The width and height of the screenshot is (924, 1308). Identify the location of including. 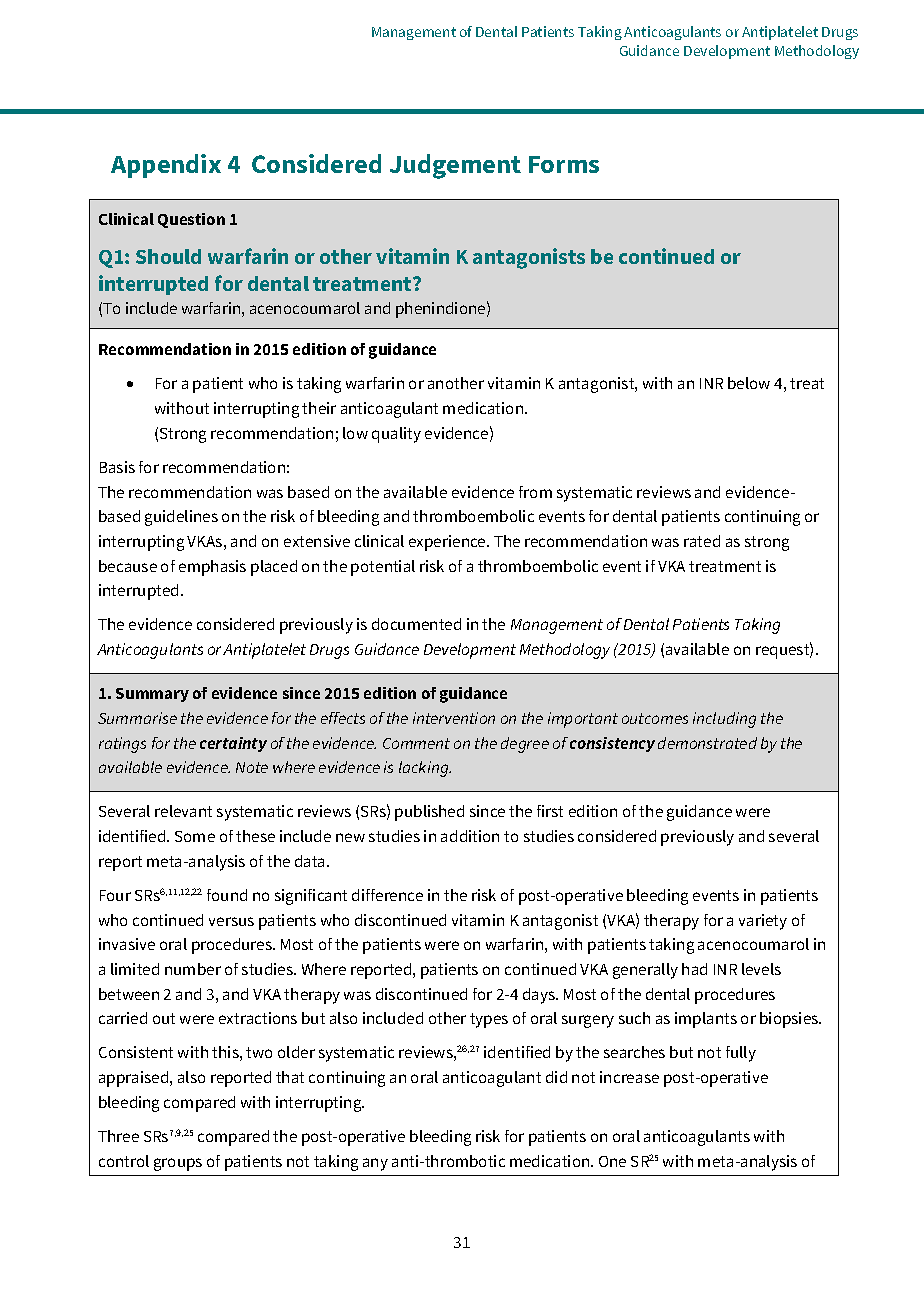
(724, 720).
